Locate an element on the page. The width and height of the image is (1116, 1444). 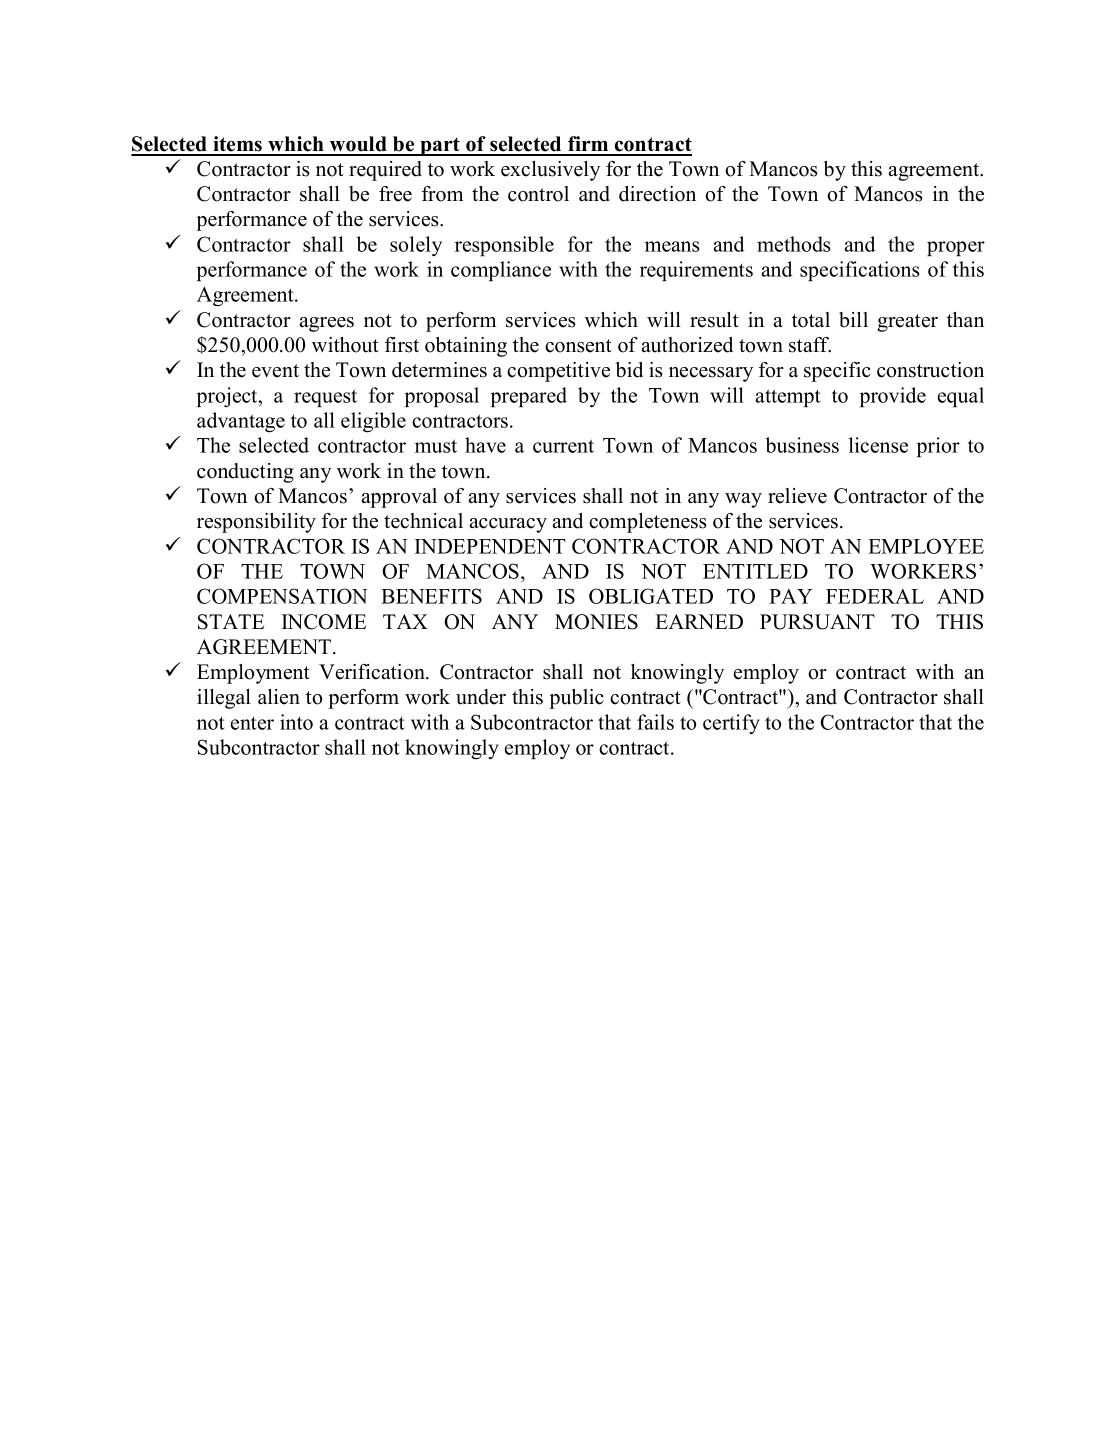
required is located at coordinates (385, 171).
